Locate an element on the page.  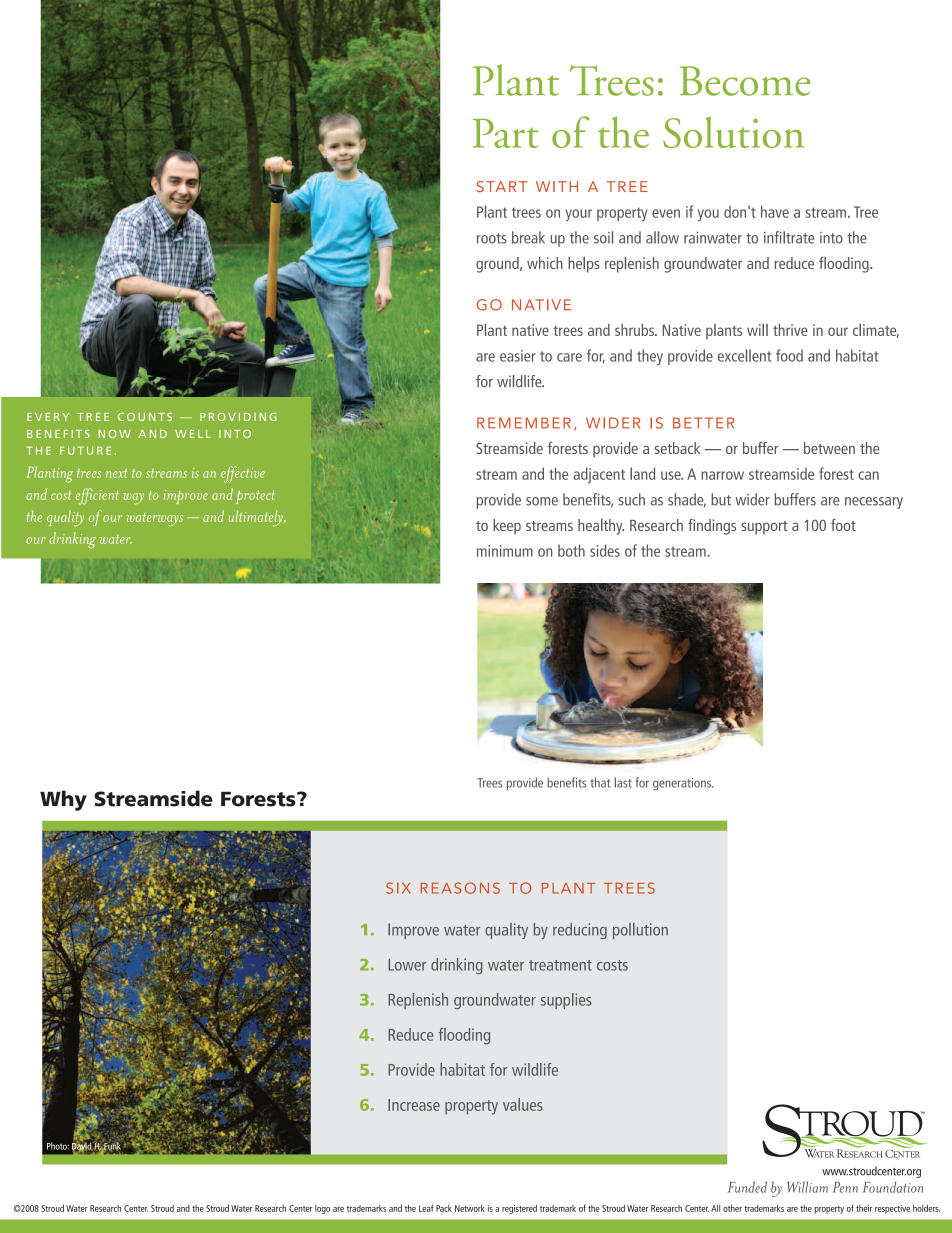
ultimately is located at coordinates (257, 518).
